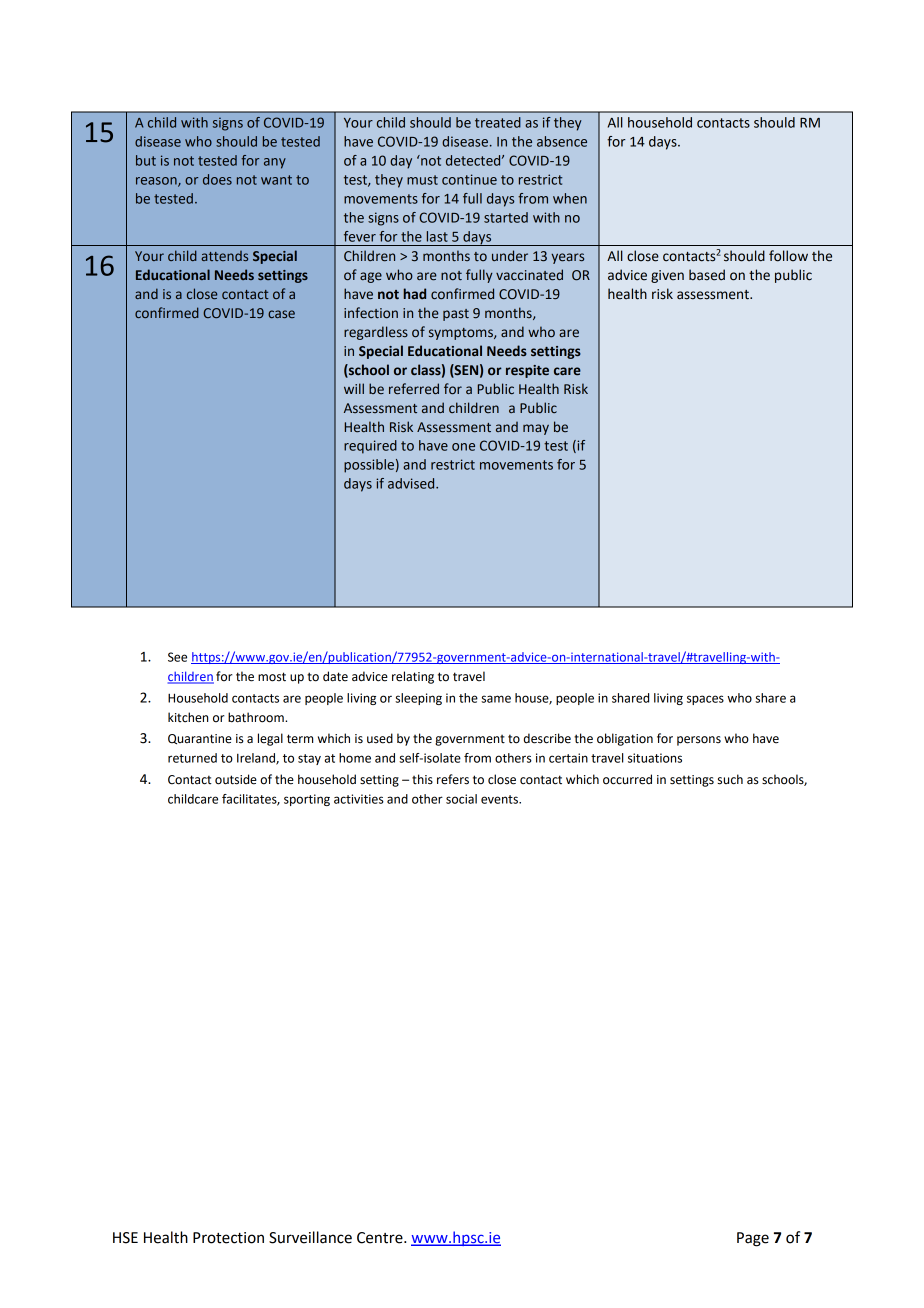  I want to click on such, so click(730, 779).
